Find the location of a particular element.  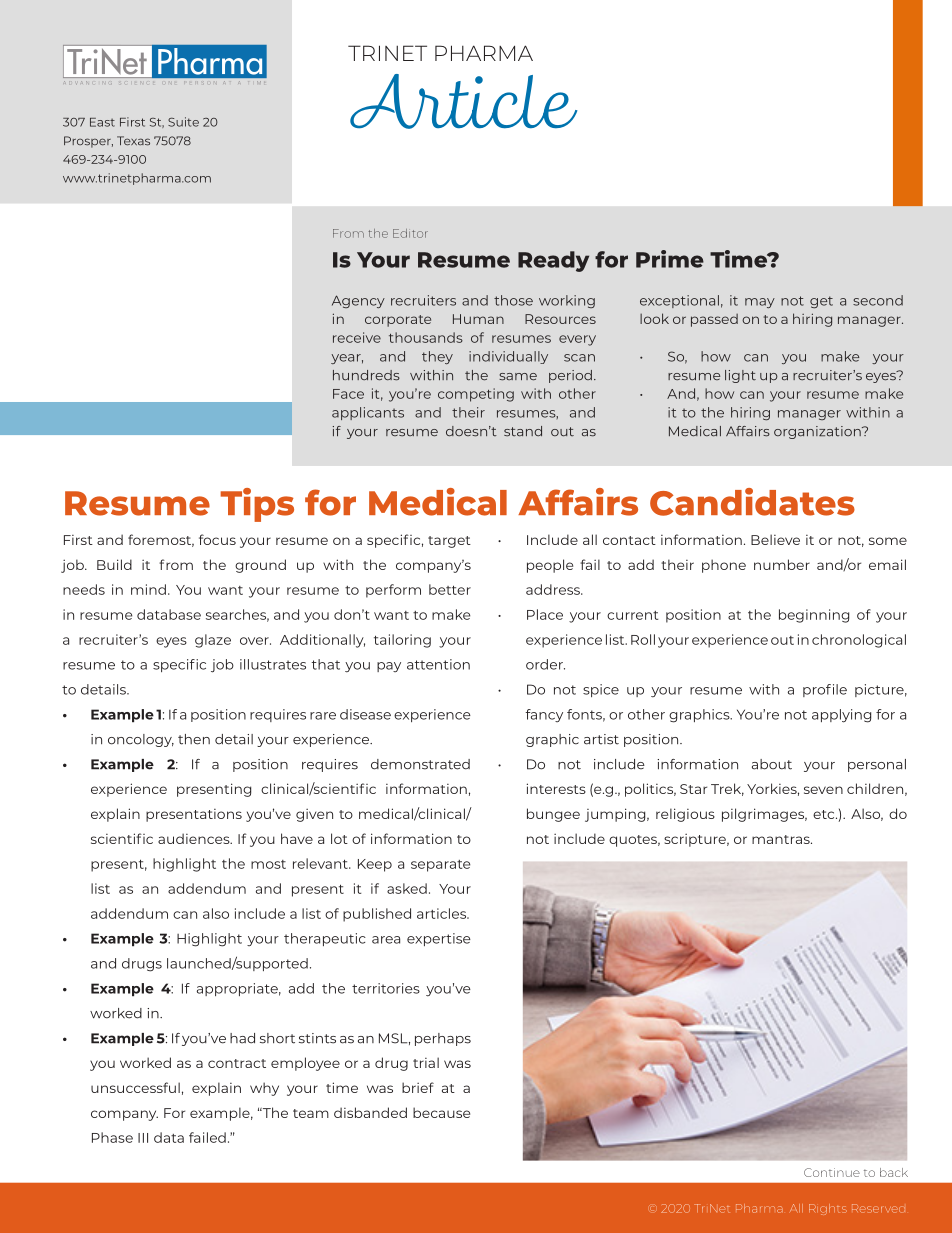

Suite is located at coordinates (183, 122).
